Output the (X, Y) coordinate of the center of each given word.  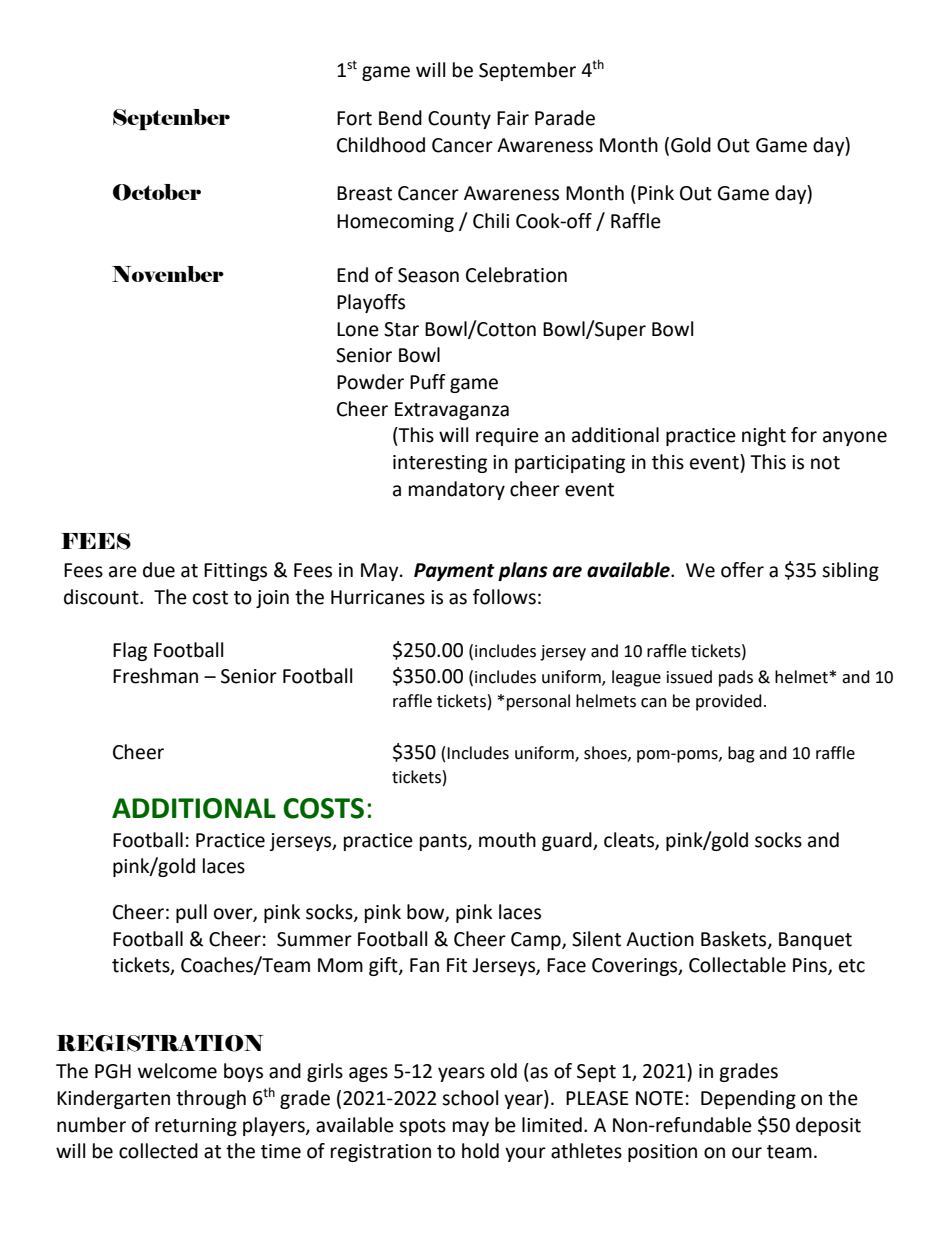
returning (196, 1127)
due (159, 570)
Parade (565, 118)
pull (191, 913)
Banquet (815, 941)
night (764, 436)
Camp (537, 941)
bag (741, 754)
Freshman (155, 676)
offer (742, 570)
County (459, 120)
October (157, 192)
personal (538, 702)
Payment (454, 572)
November (168, 274)
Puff (428, 382)
